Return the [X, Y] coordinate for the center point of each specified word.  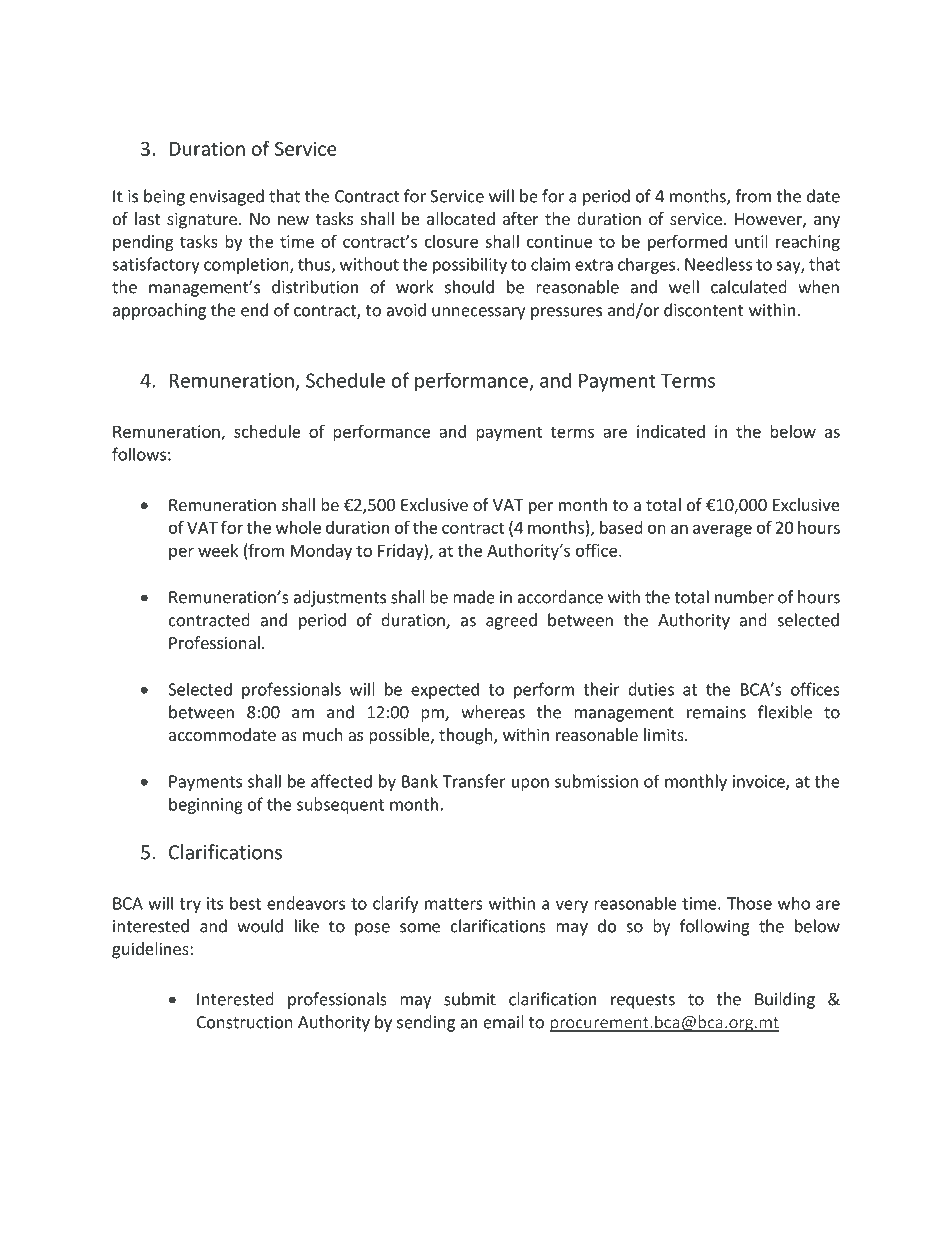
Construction [245, 1022]
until [751, 241]
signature [202, 220]
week [218, 550]
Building [785, 1000]
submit [470, 999]
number [744, 597]
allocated [461, 218]
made [474, 597]
